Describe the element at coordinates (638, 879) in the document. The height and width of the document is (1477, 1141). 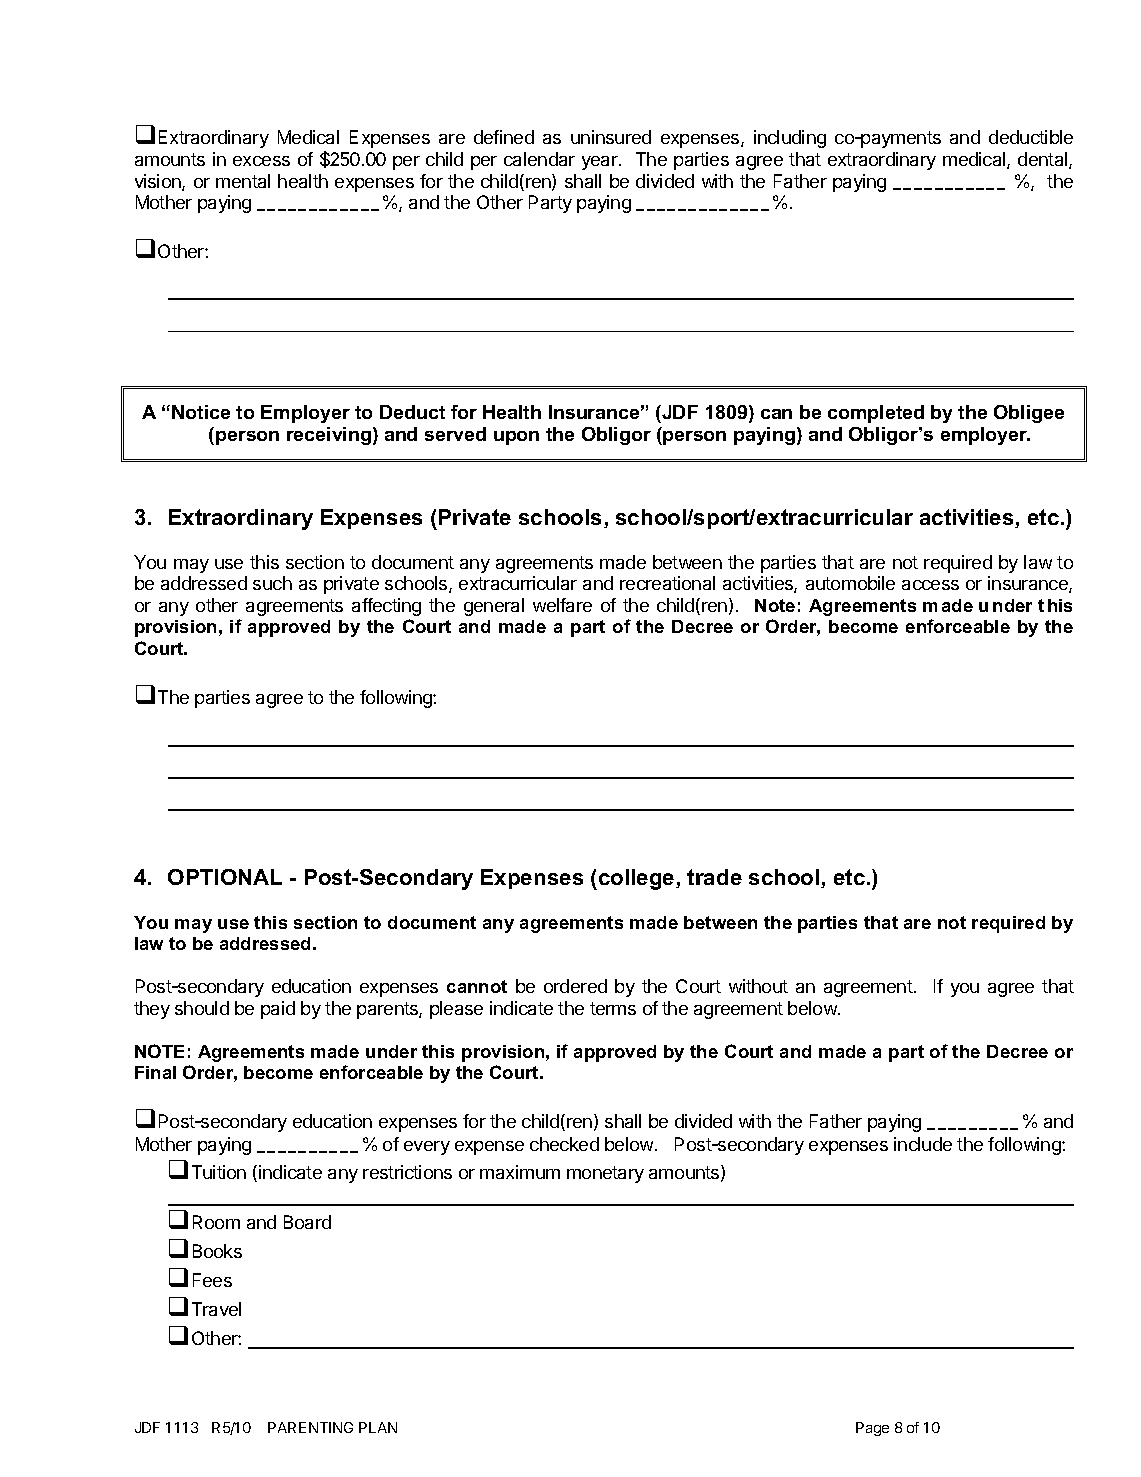
I see `college` at that location.
